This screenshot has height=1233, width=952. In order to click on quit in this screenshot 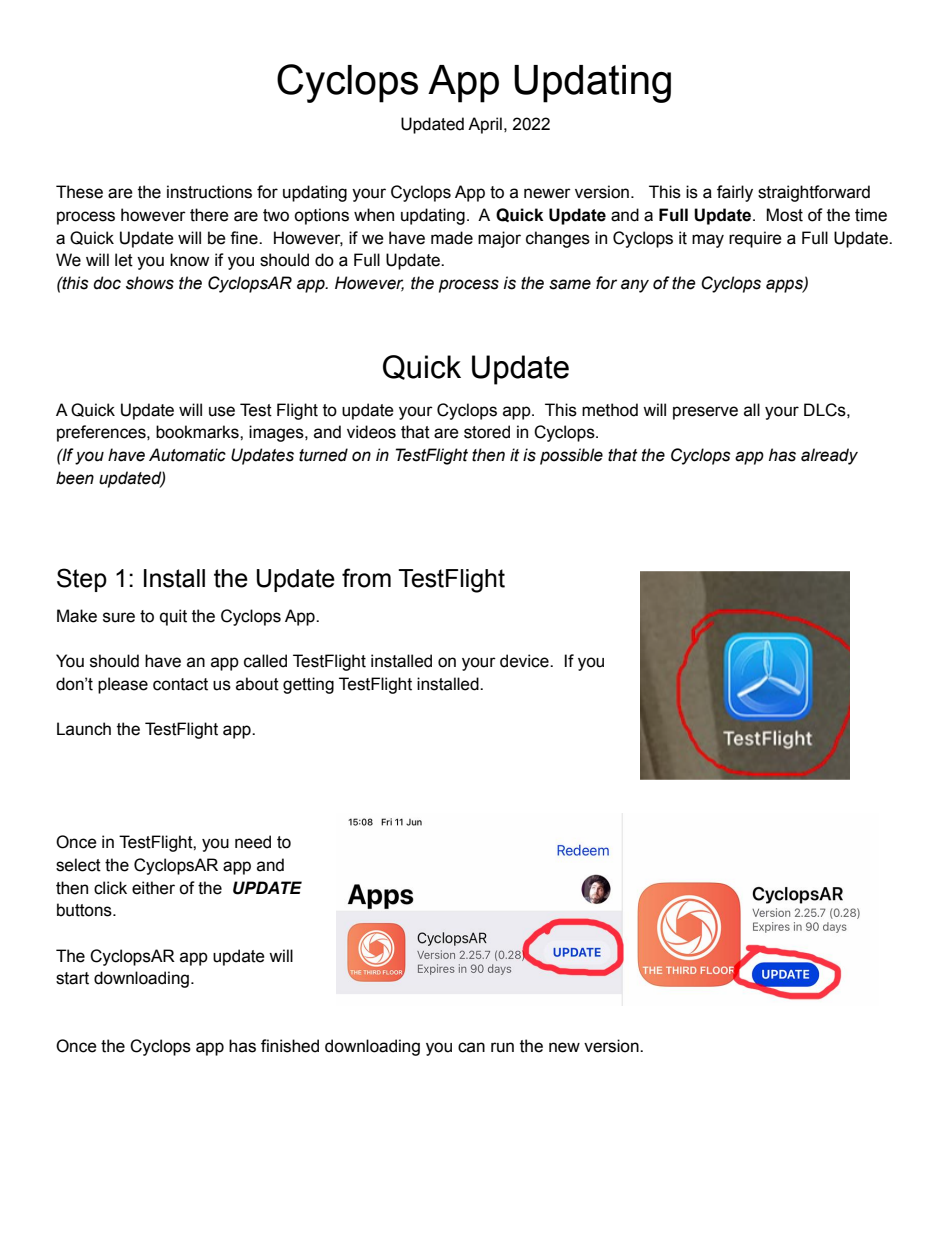, I will do `click(173, 617)`.
